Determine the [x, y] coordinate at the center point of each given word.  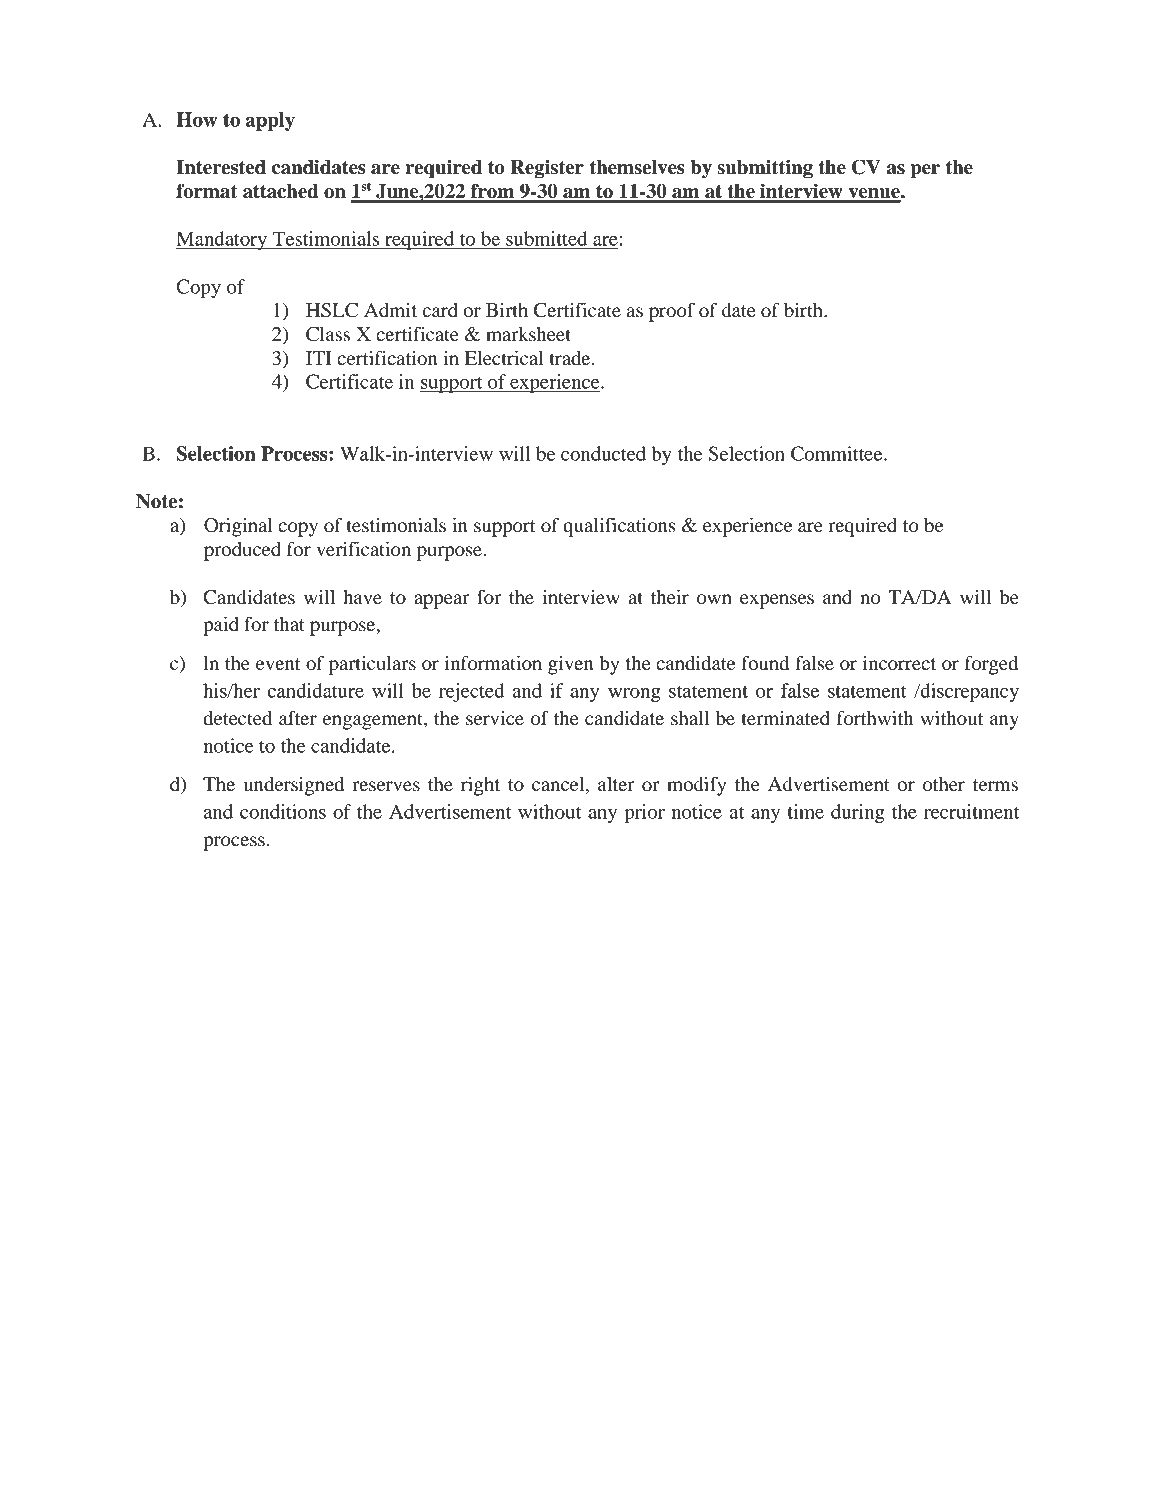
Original [238, 527]
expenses [777, 601]
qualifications [619, 527]
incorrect [899, 663]
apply [270, 121]
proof [672, 312]
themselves [637, 167]
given [571, 665]
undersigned [293, 786]
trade [571, 358]
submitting [765, 169]
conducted [603, 453]
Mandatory [222, 240]
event [278, 664]
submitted [546, 238]
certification [387, 358]
